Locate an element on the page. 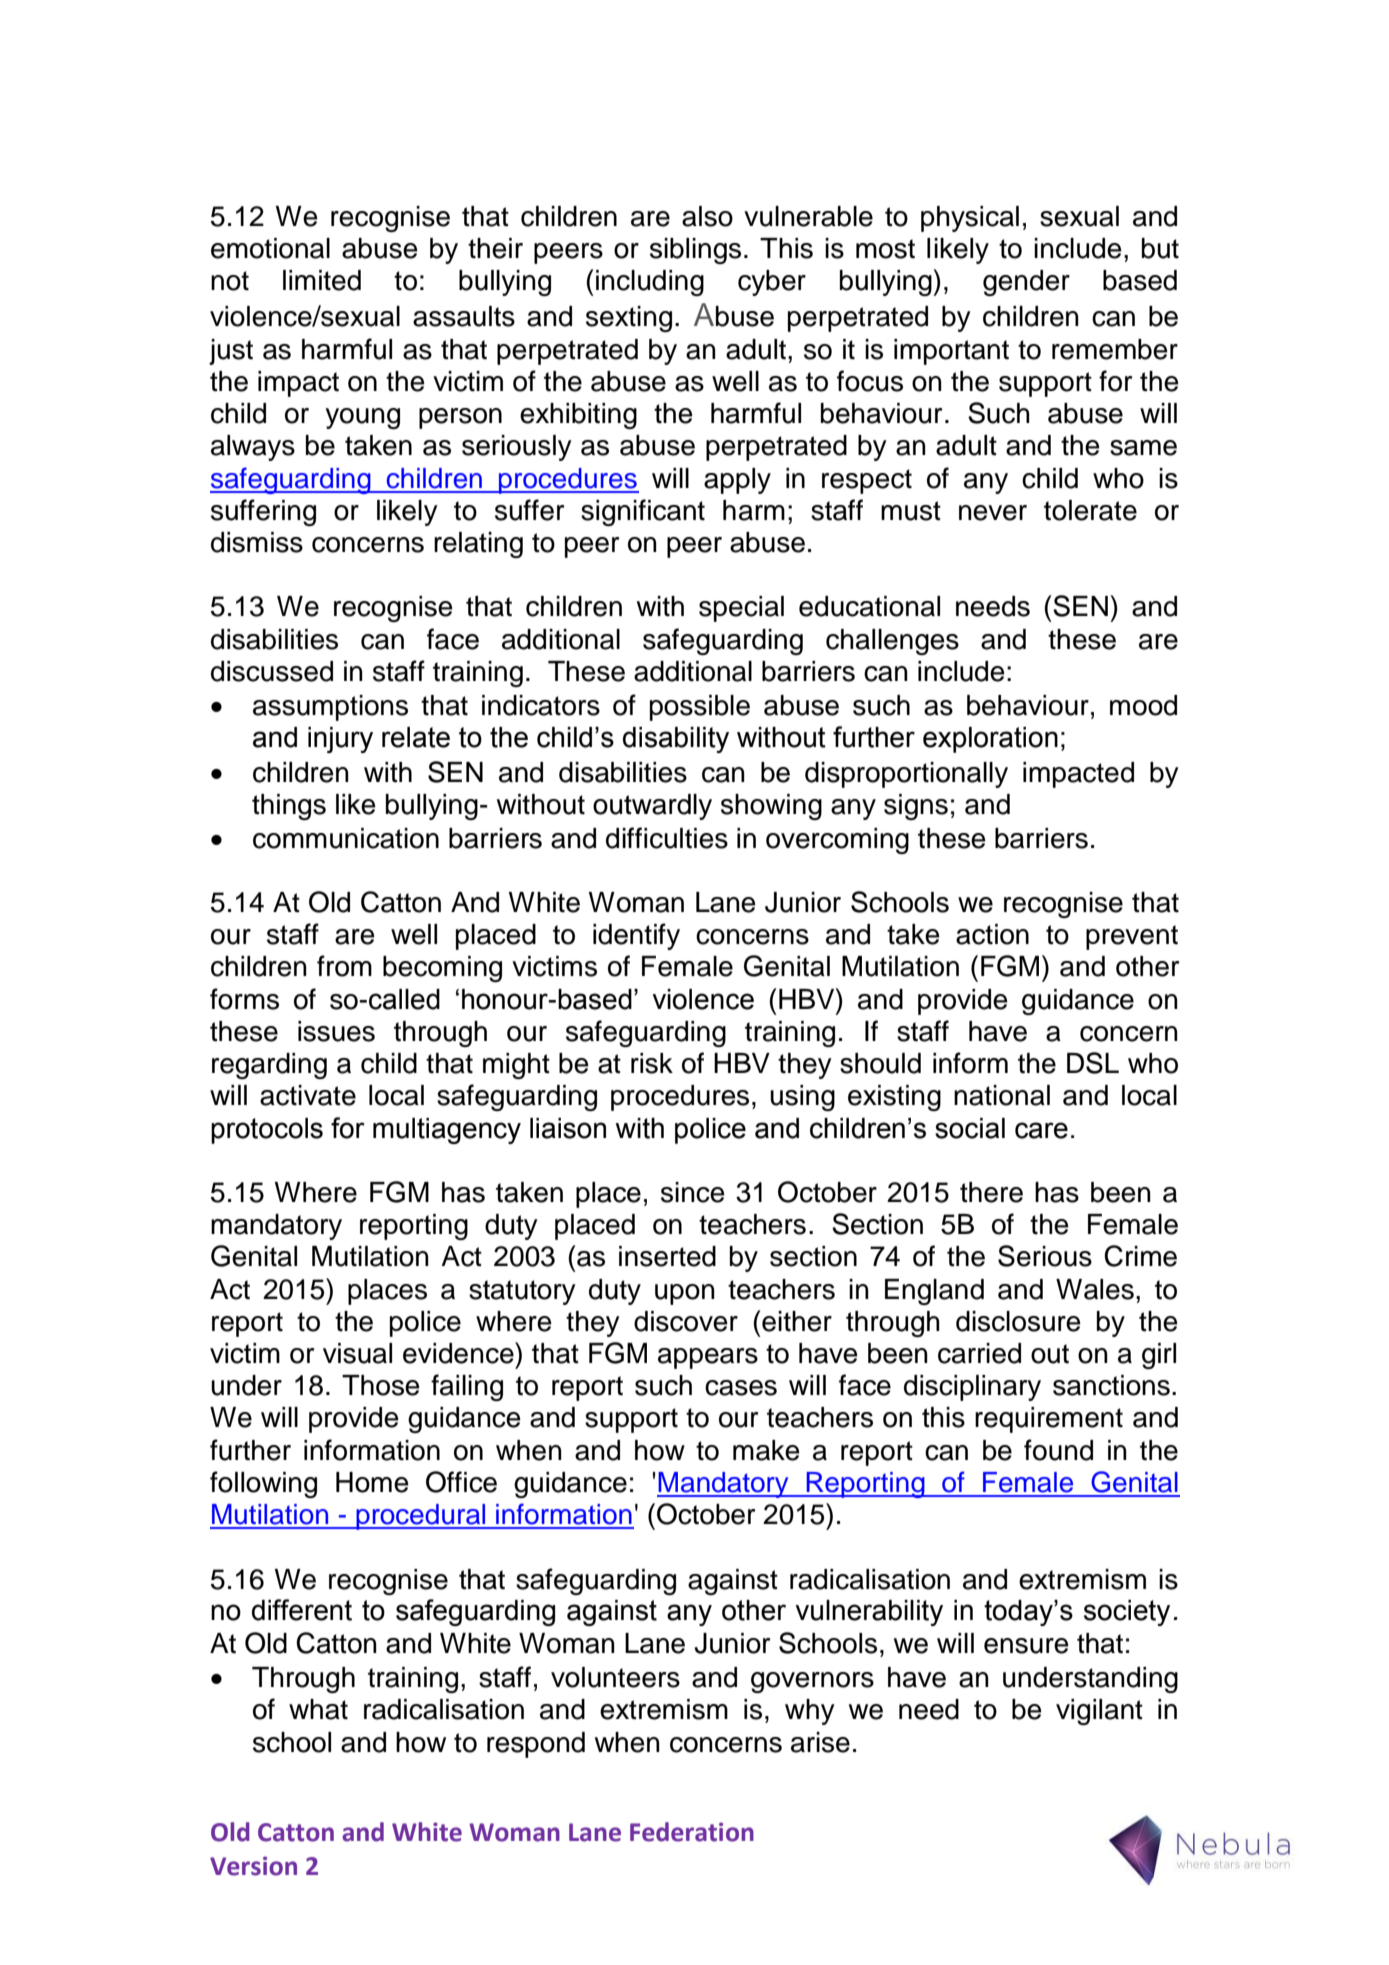 The width and height of the image is (1389, 1965). siblings is located at coordinates (695, 251).
